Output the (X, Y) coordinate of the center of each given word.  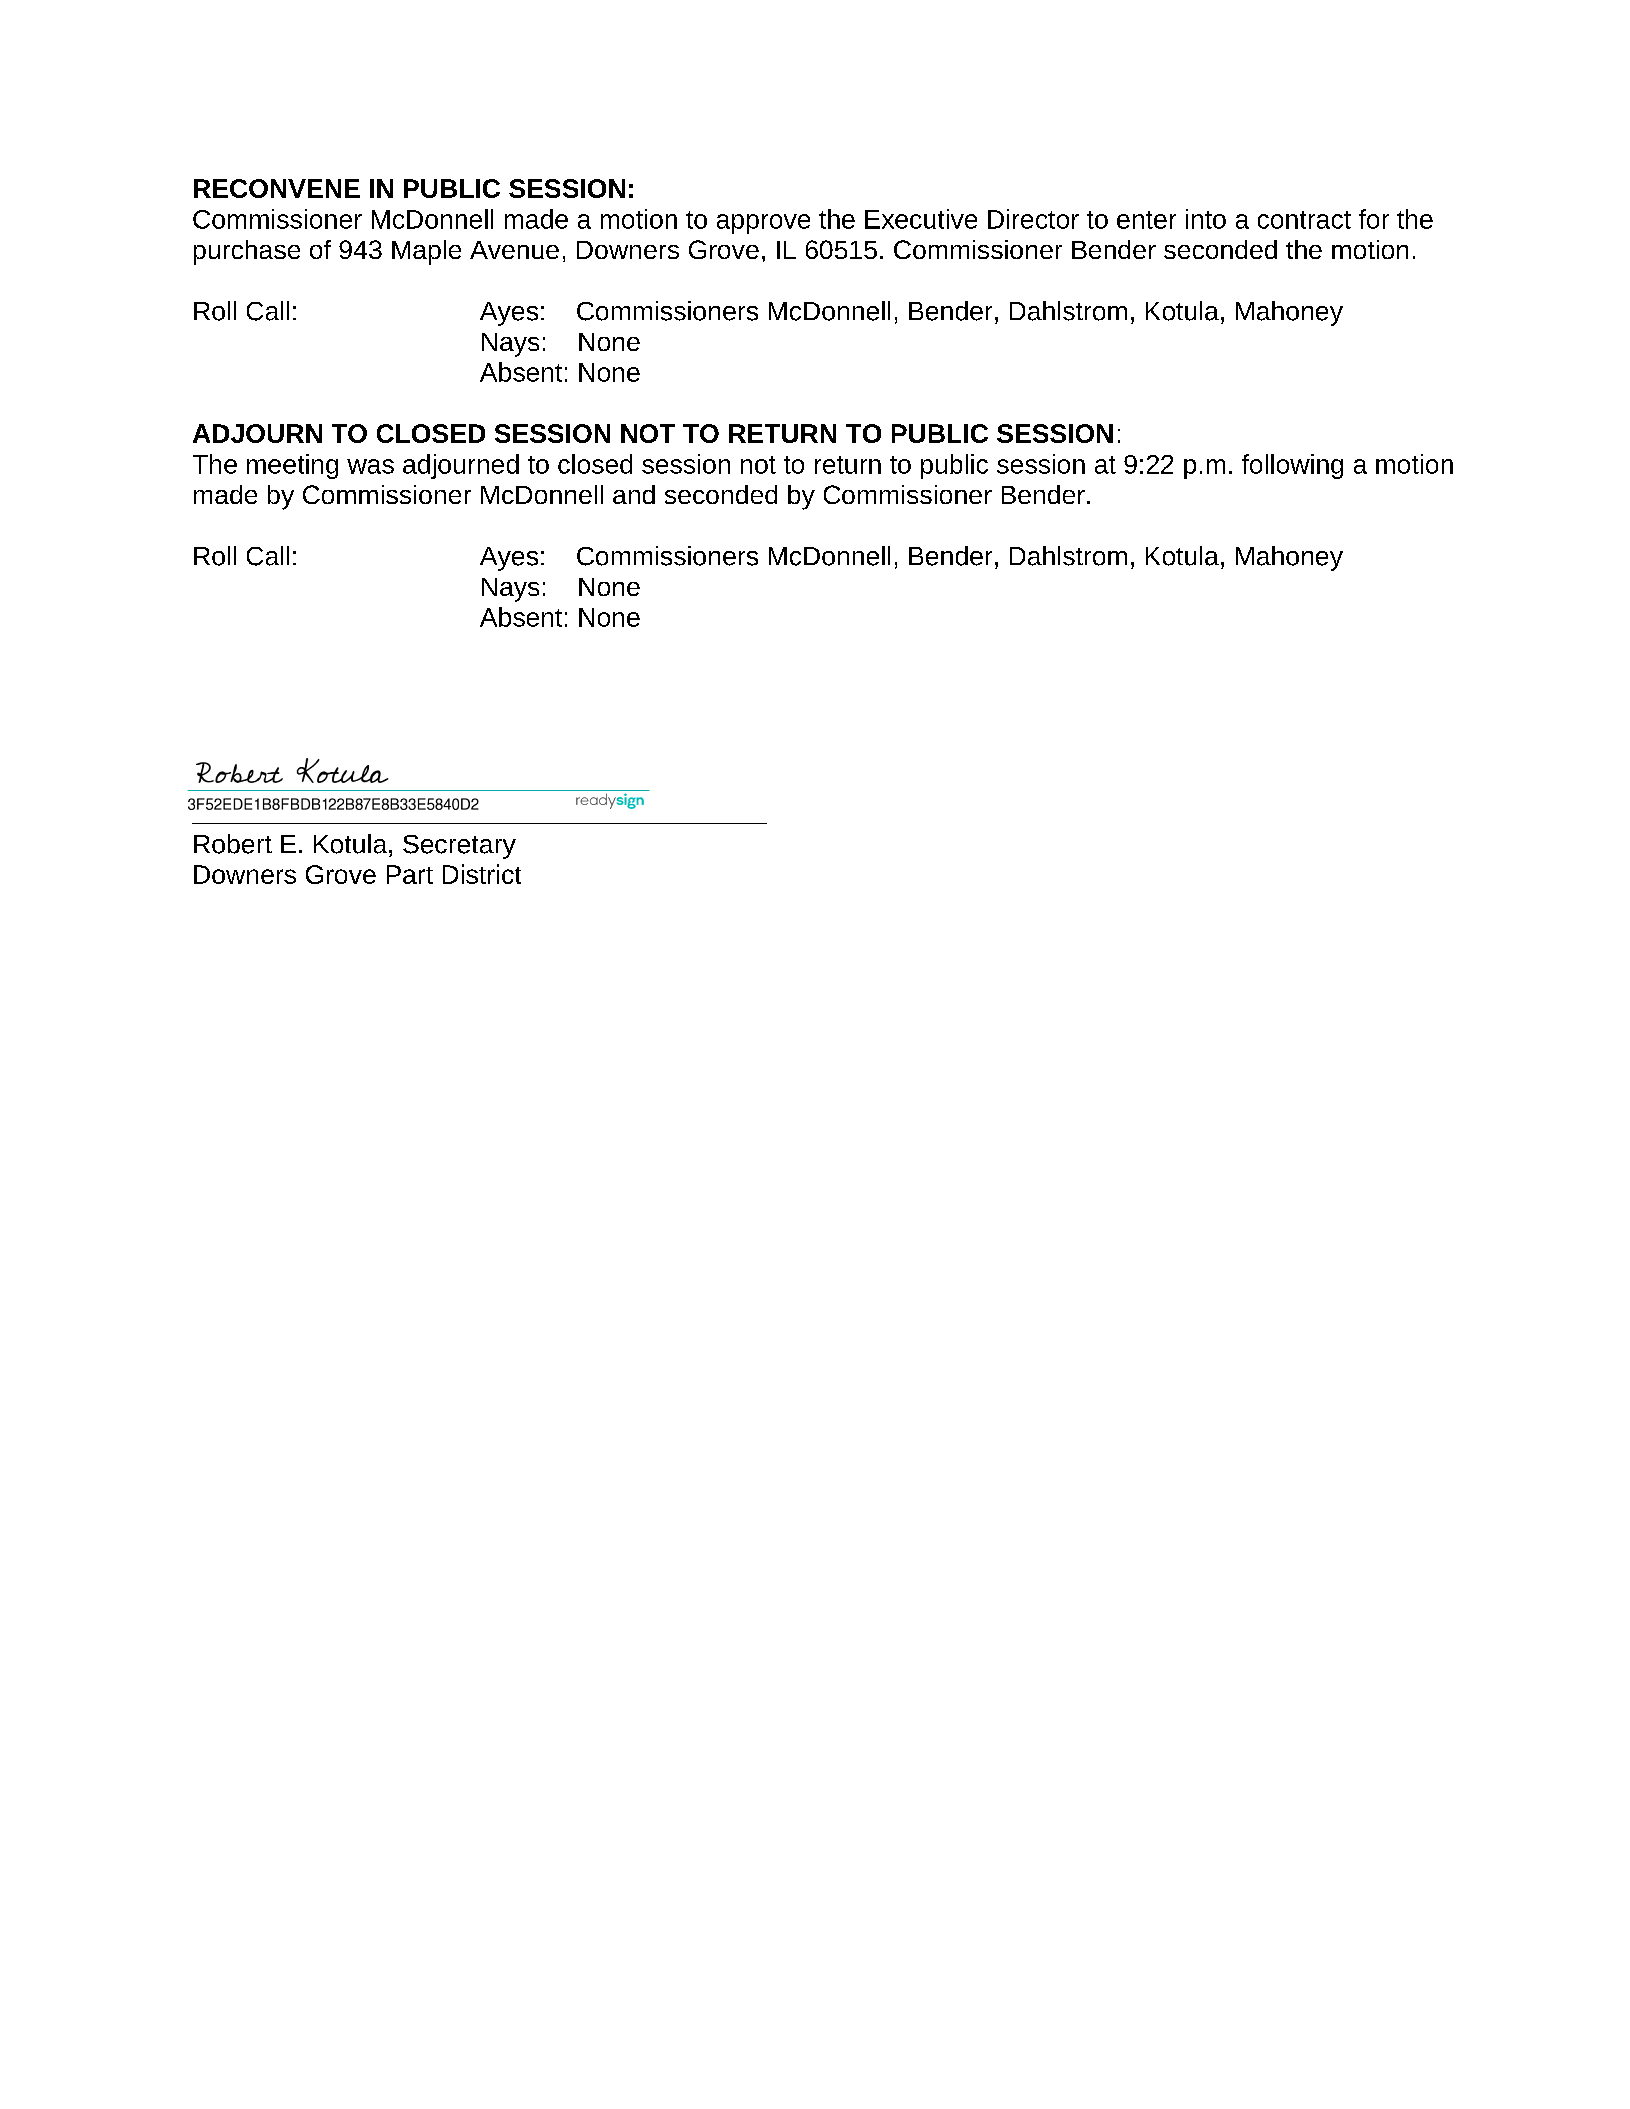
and (634, 494)
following (1292, 466)
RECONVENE (277, 188)
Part (410, 874)
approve (763, 224)
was (370, 466)
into (1206, 219)
